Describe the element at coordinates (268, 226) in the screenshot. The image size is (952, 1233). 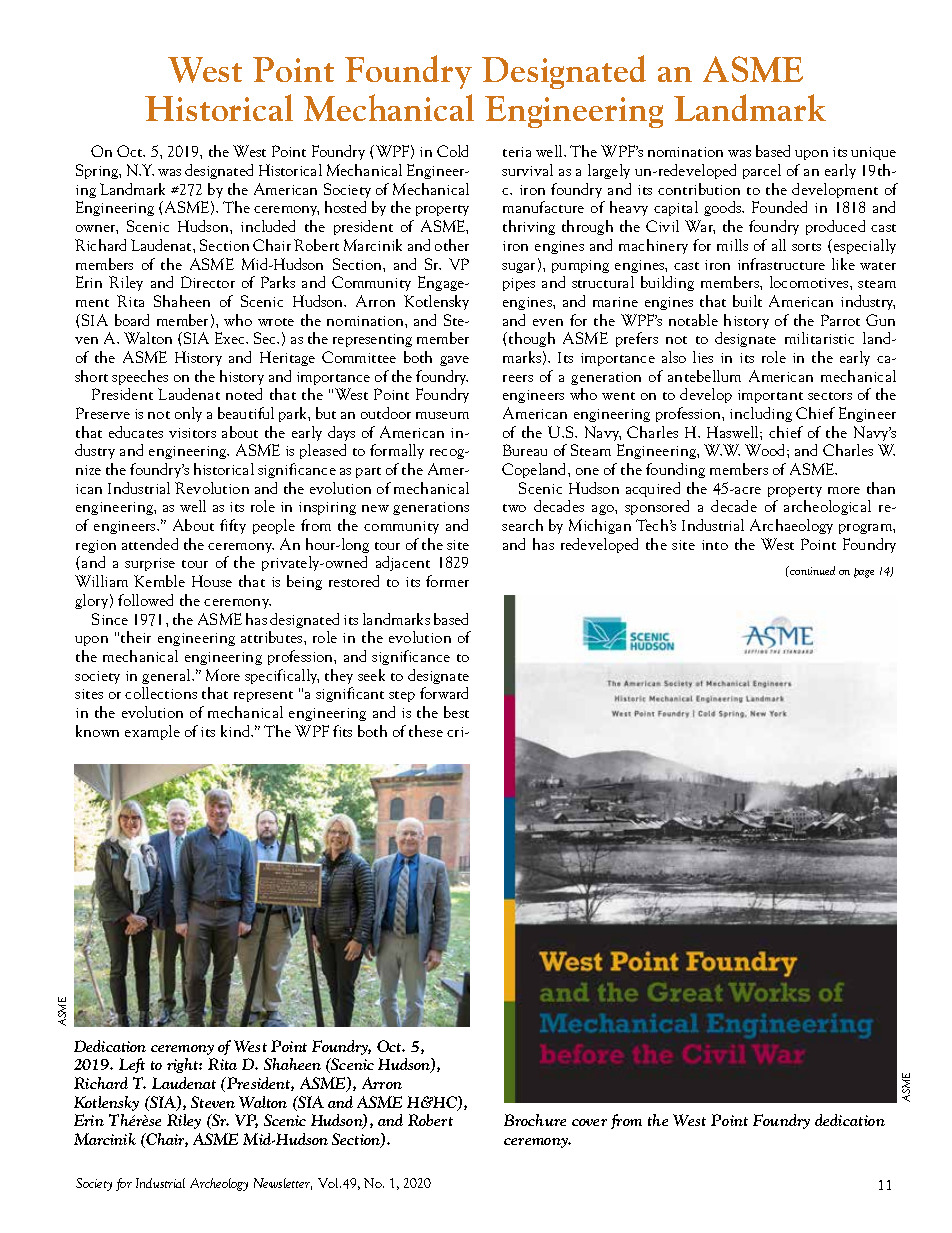
I see `included` at that location.
